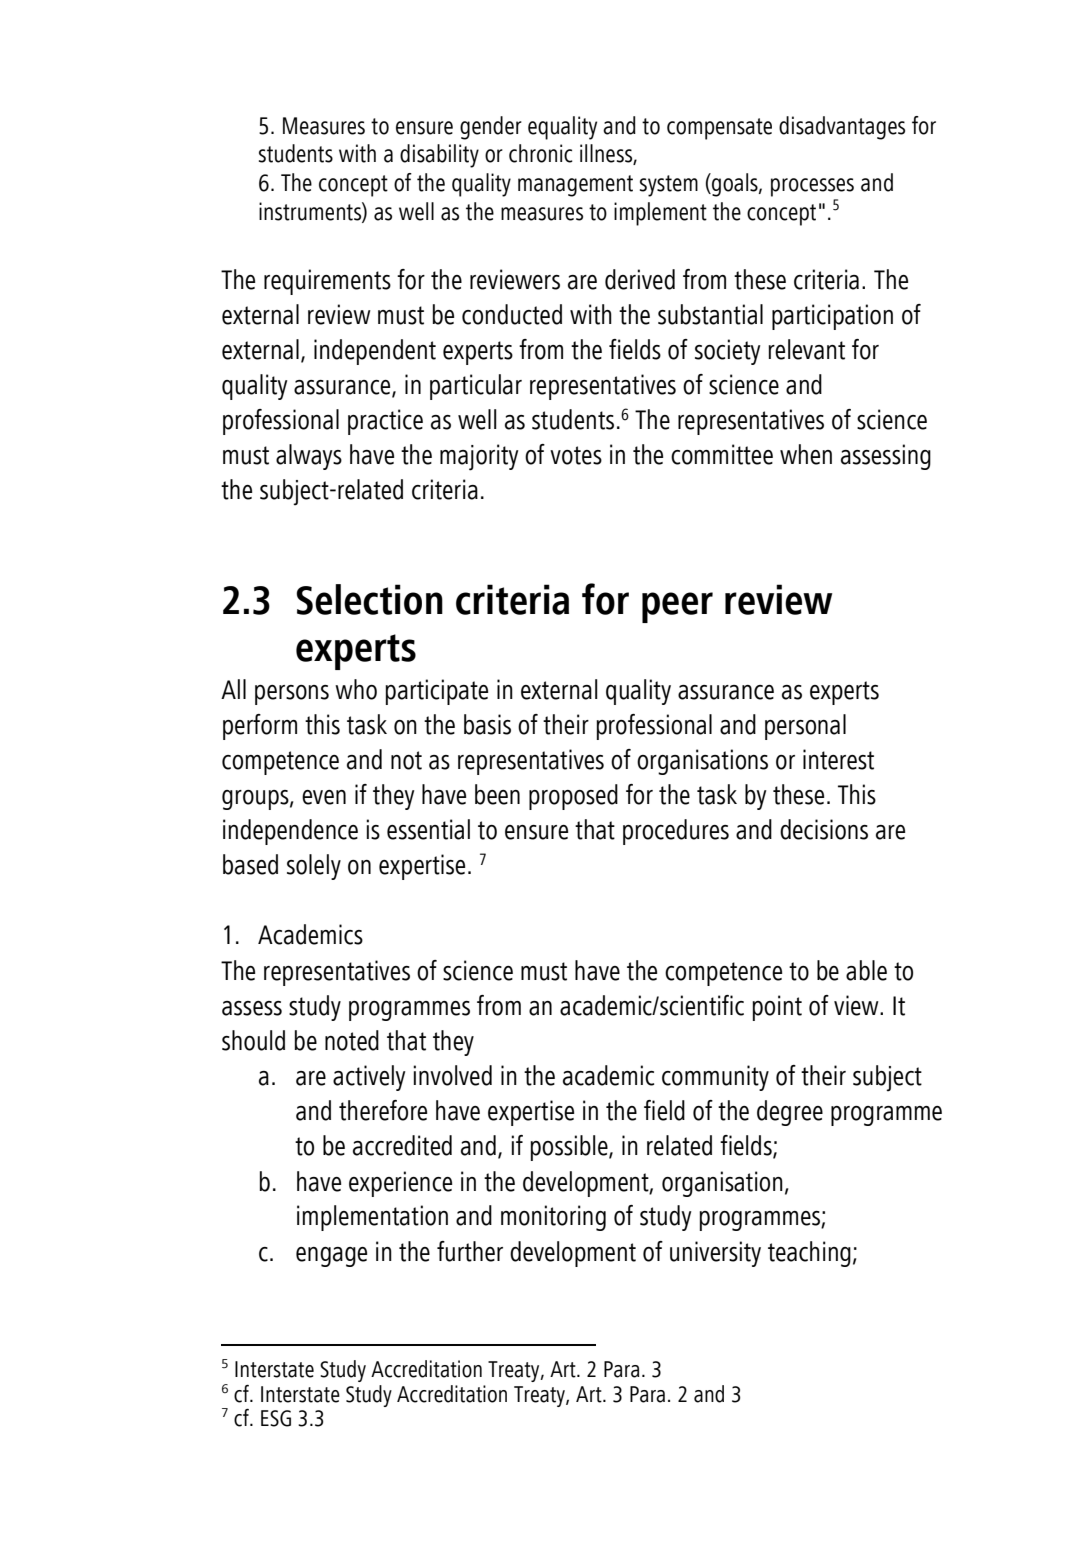  Describe the element at coordinates (809, 1254) in the image. I see `teaching` at that location.
